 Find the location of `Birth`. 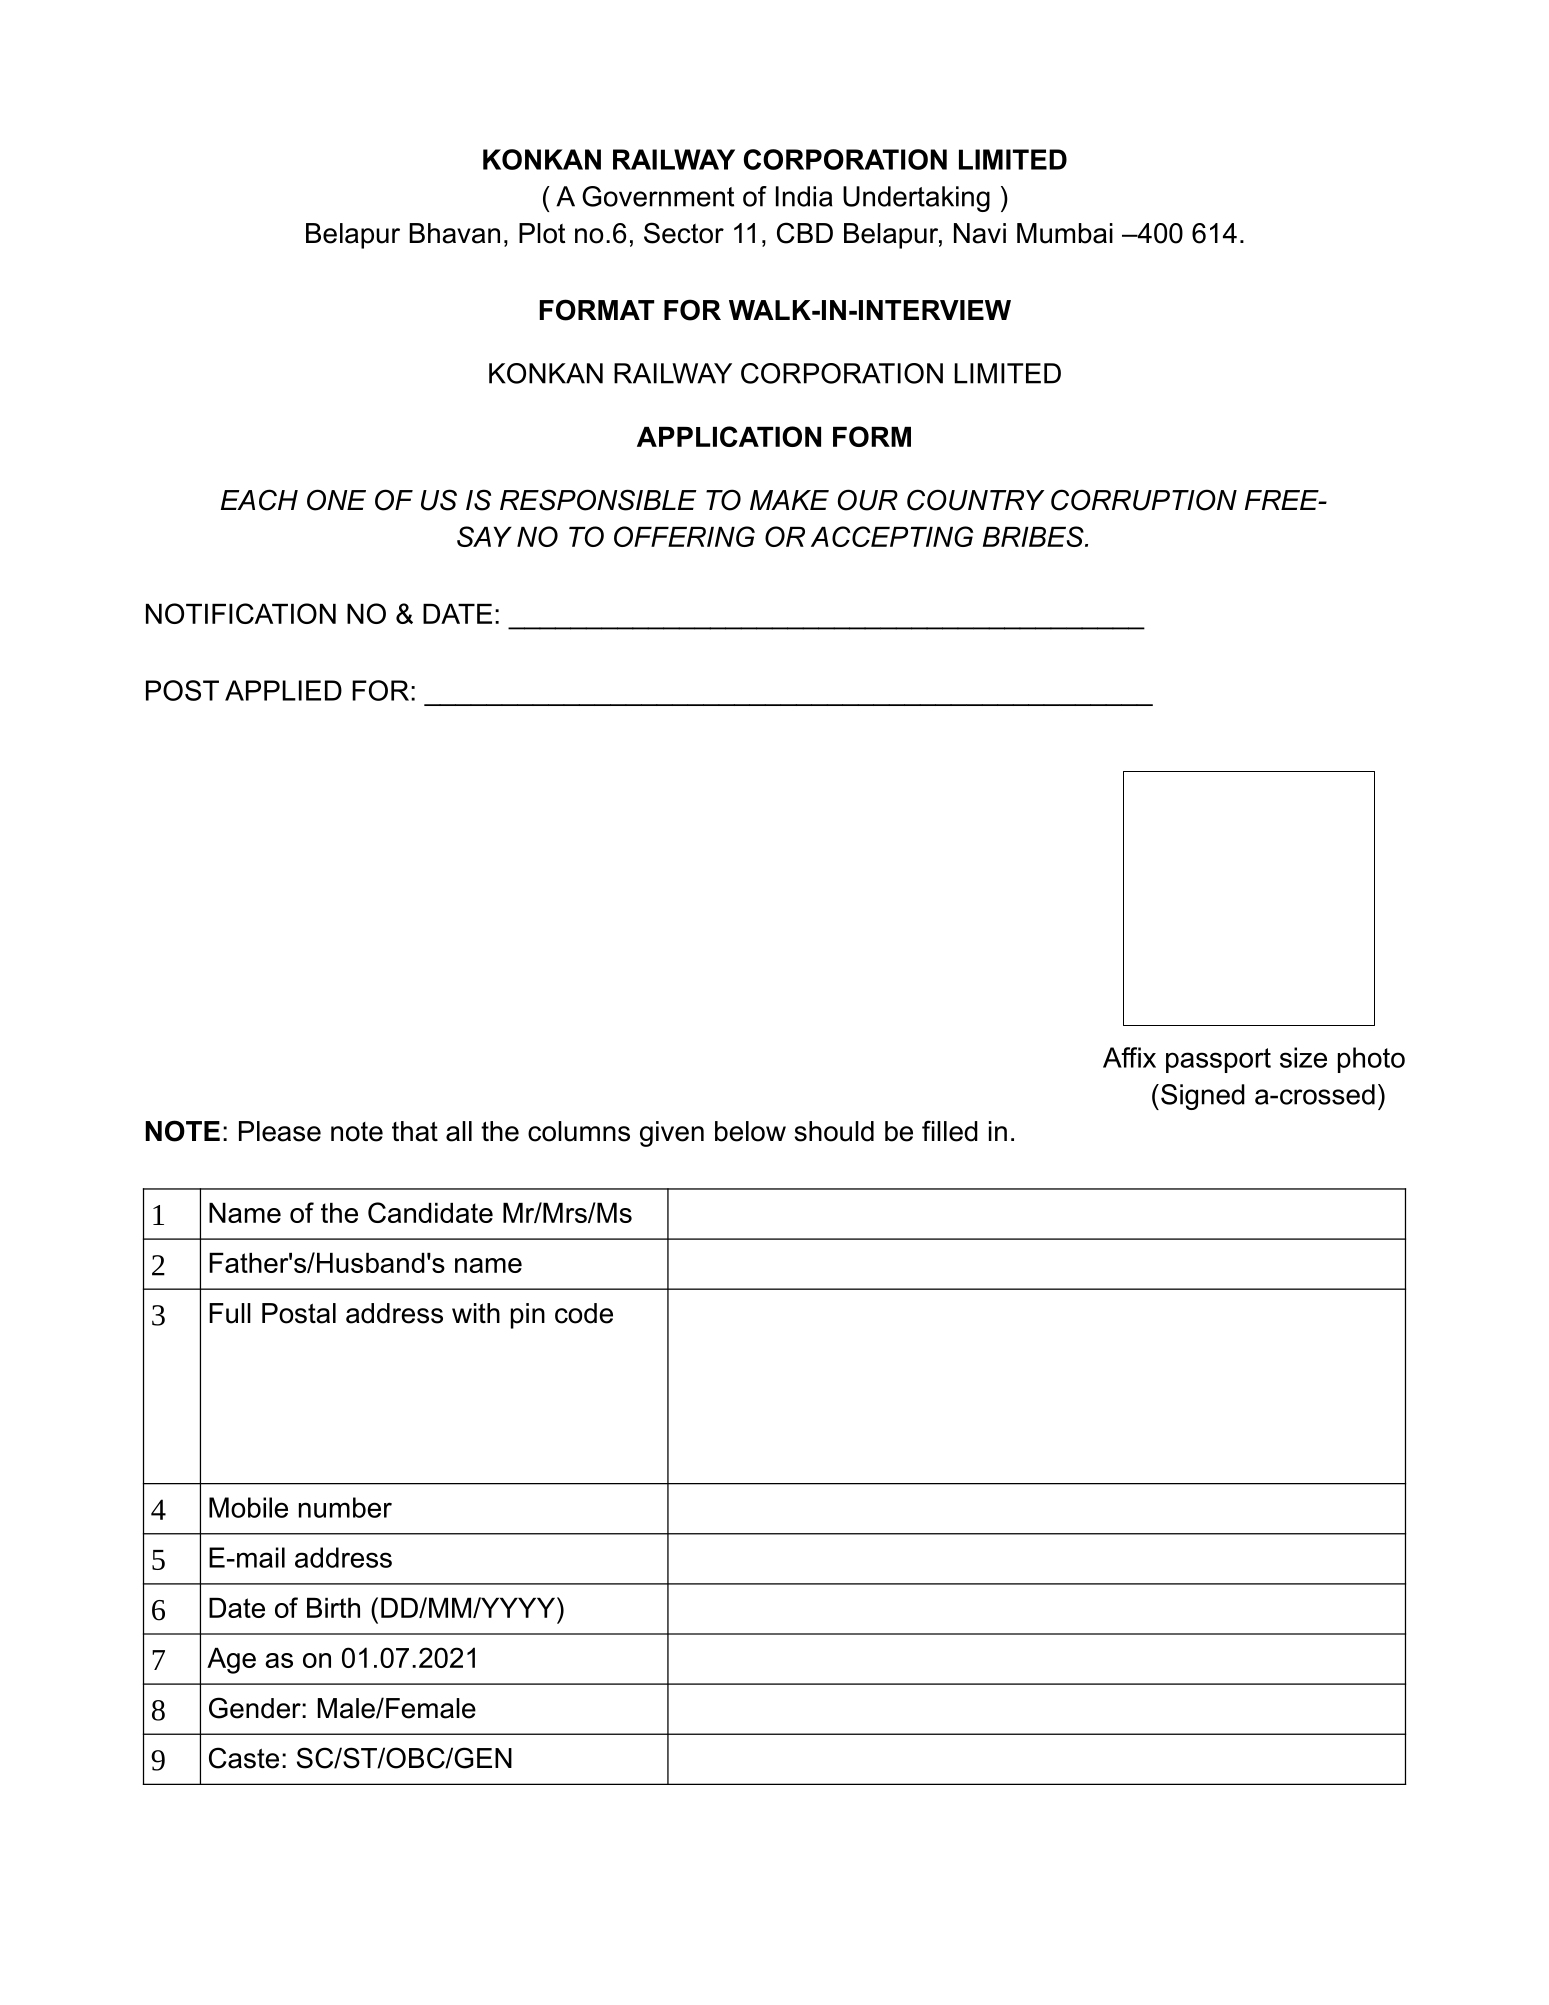

Birth is located at coordinates (333, 1608).
